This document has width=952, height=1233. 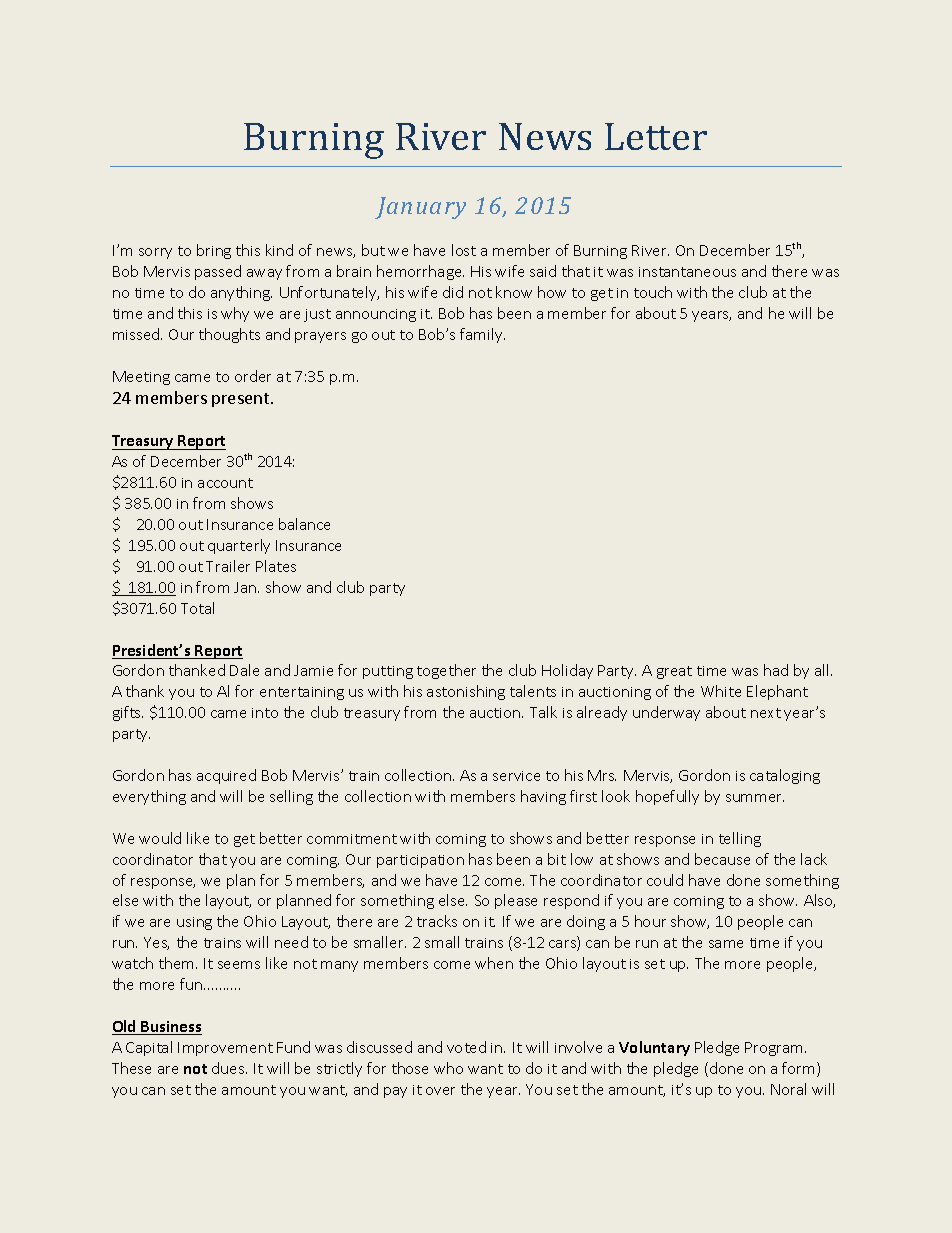 What do you see at coordinates (197, 608) in the document?
I see `Total` at bounding box center [197, 608].
